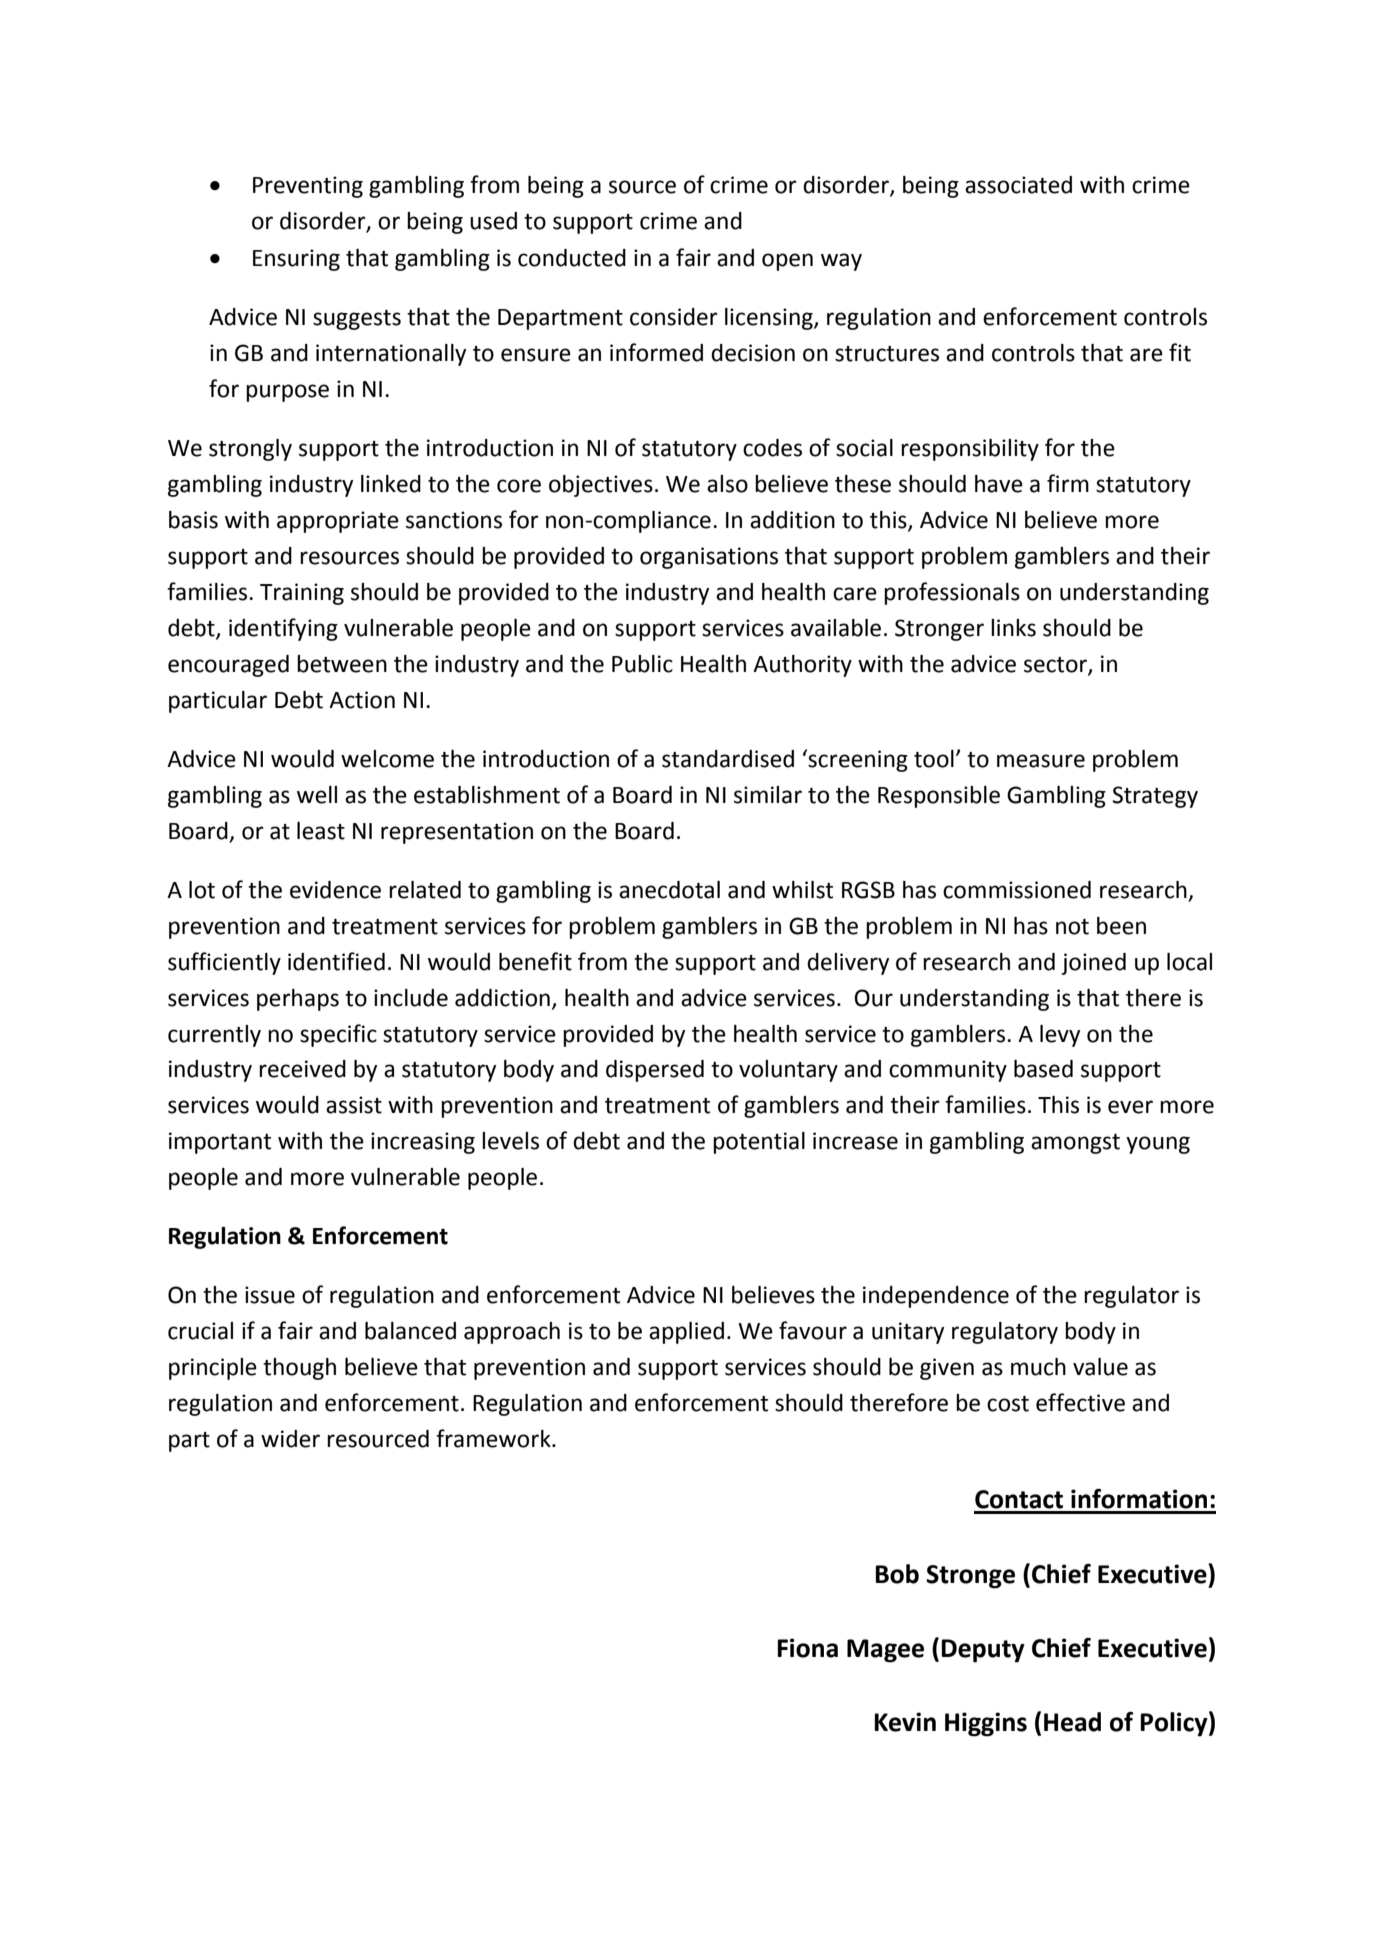 This image has height=1958, width=1383. I want to click on Training, so click(302, 594).
